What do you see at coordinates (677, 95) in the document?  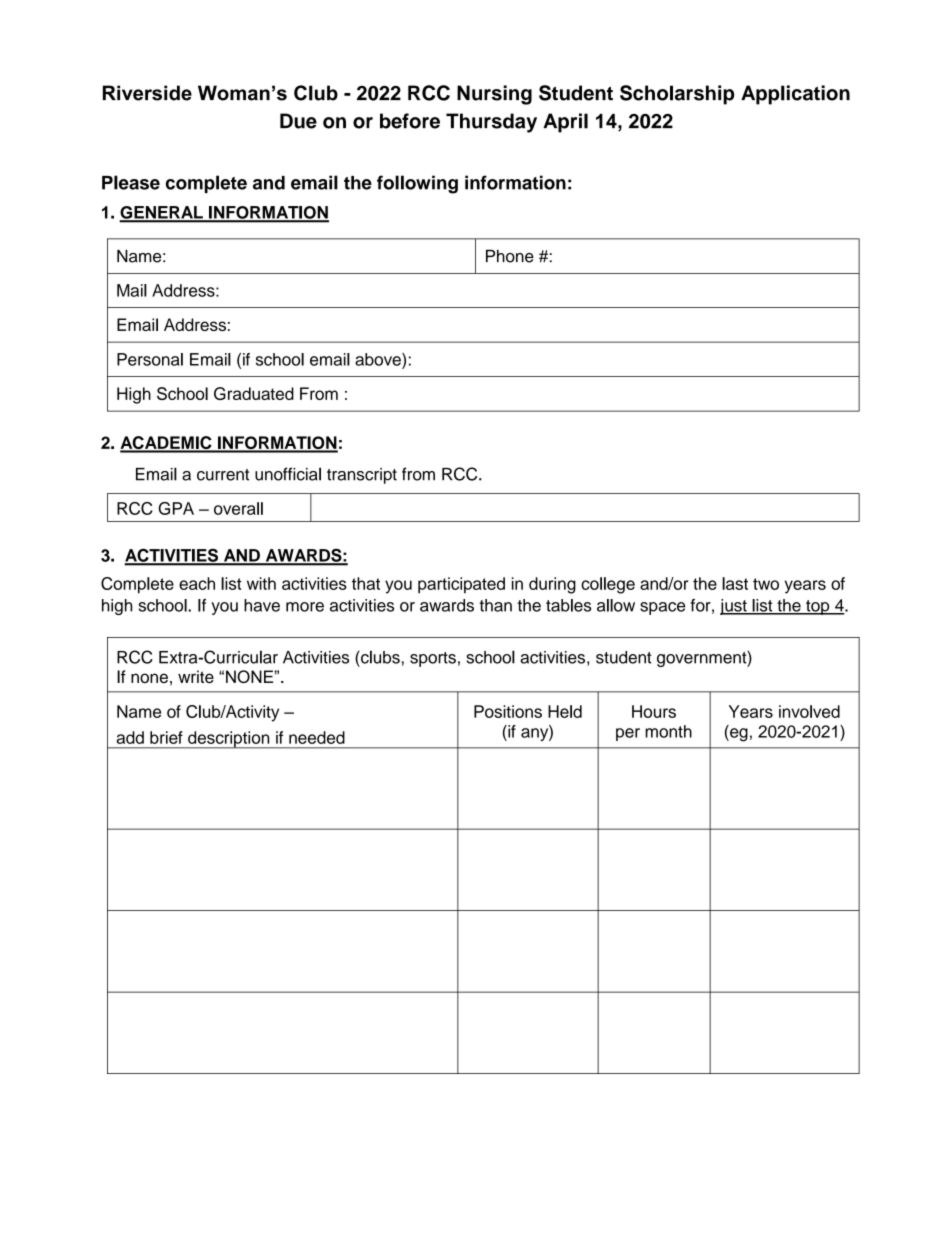 I see `Scholarship` at bounding box center [677, 95].
